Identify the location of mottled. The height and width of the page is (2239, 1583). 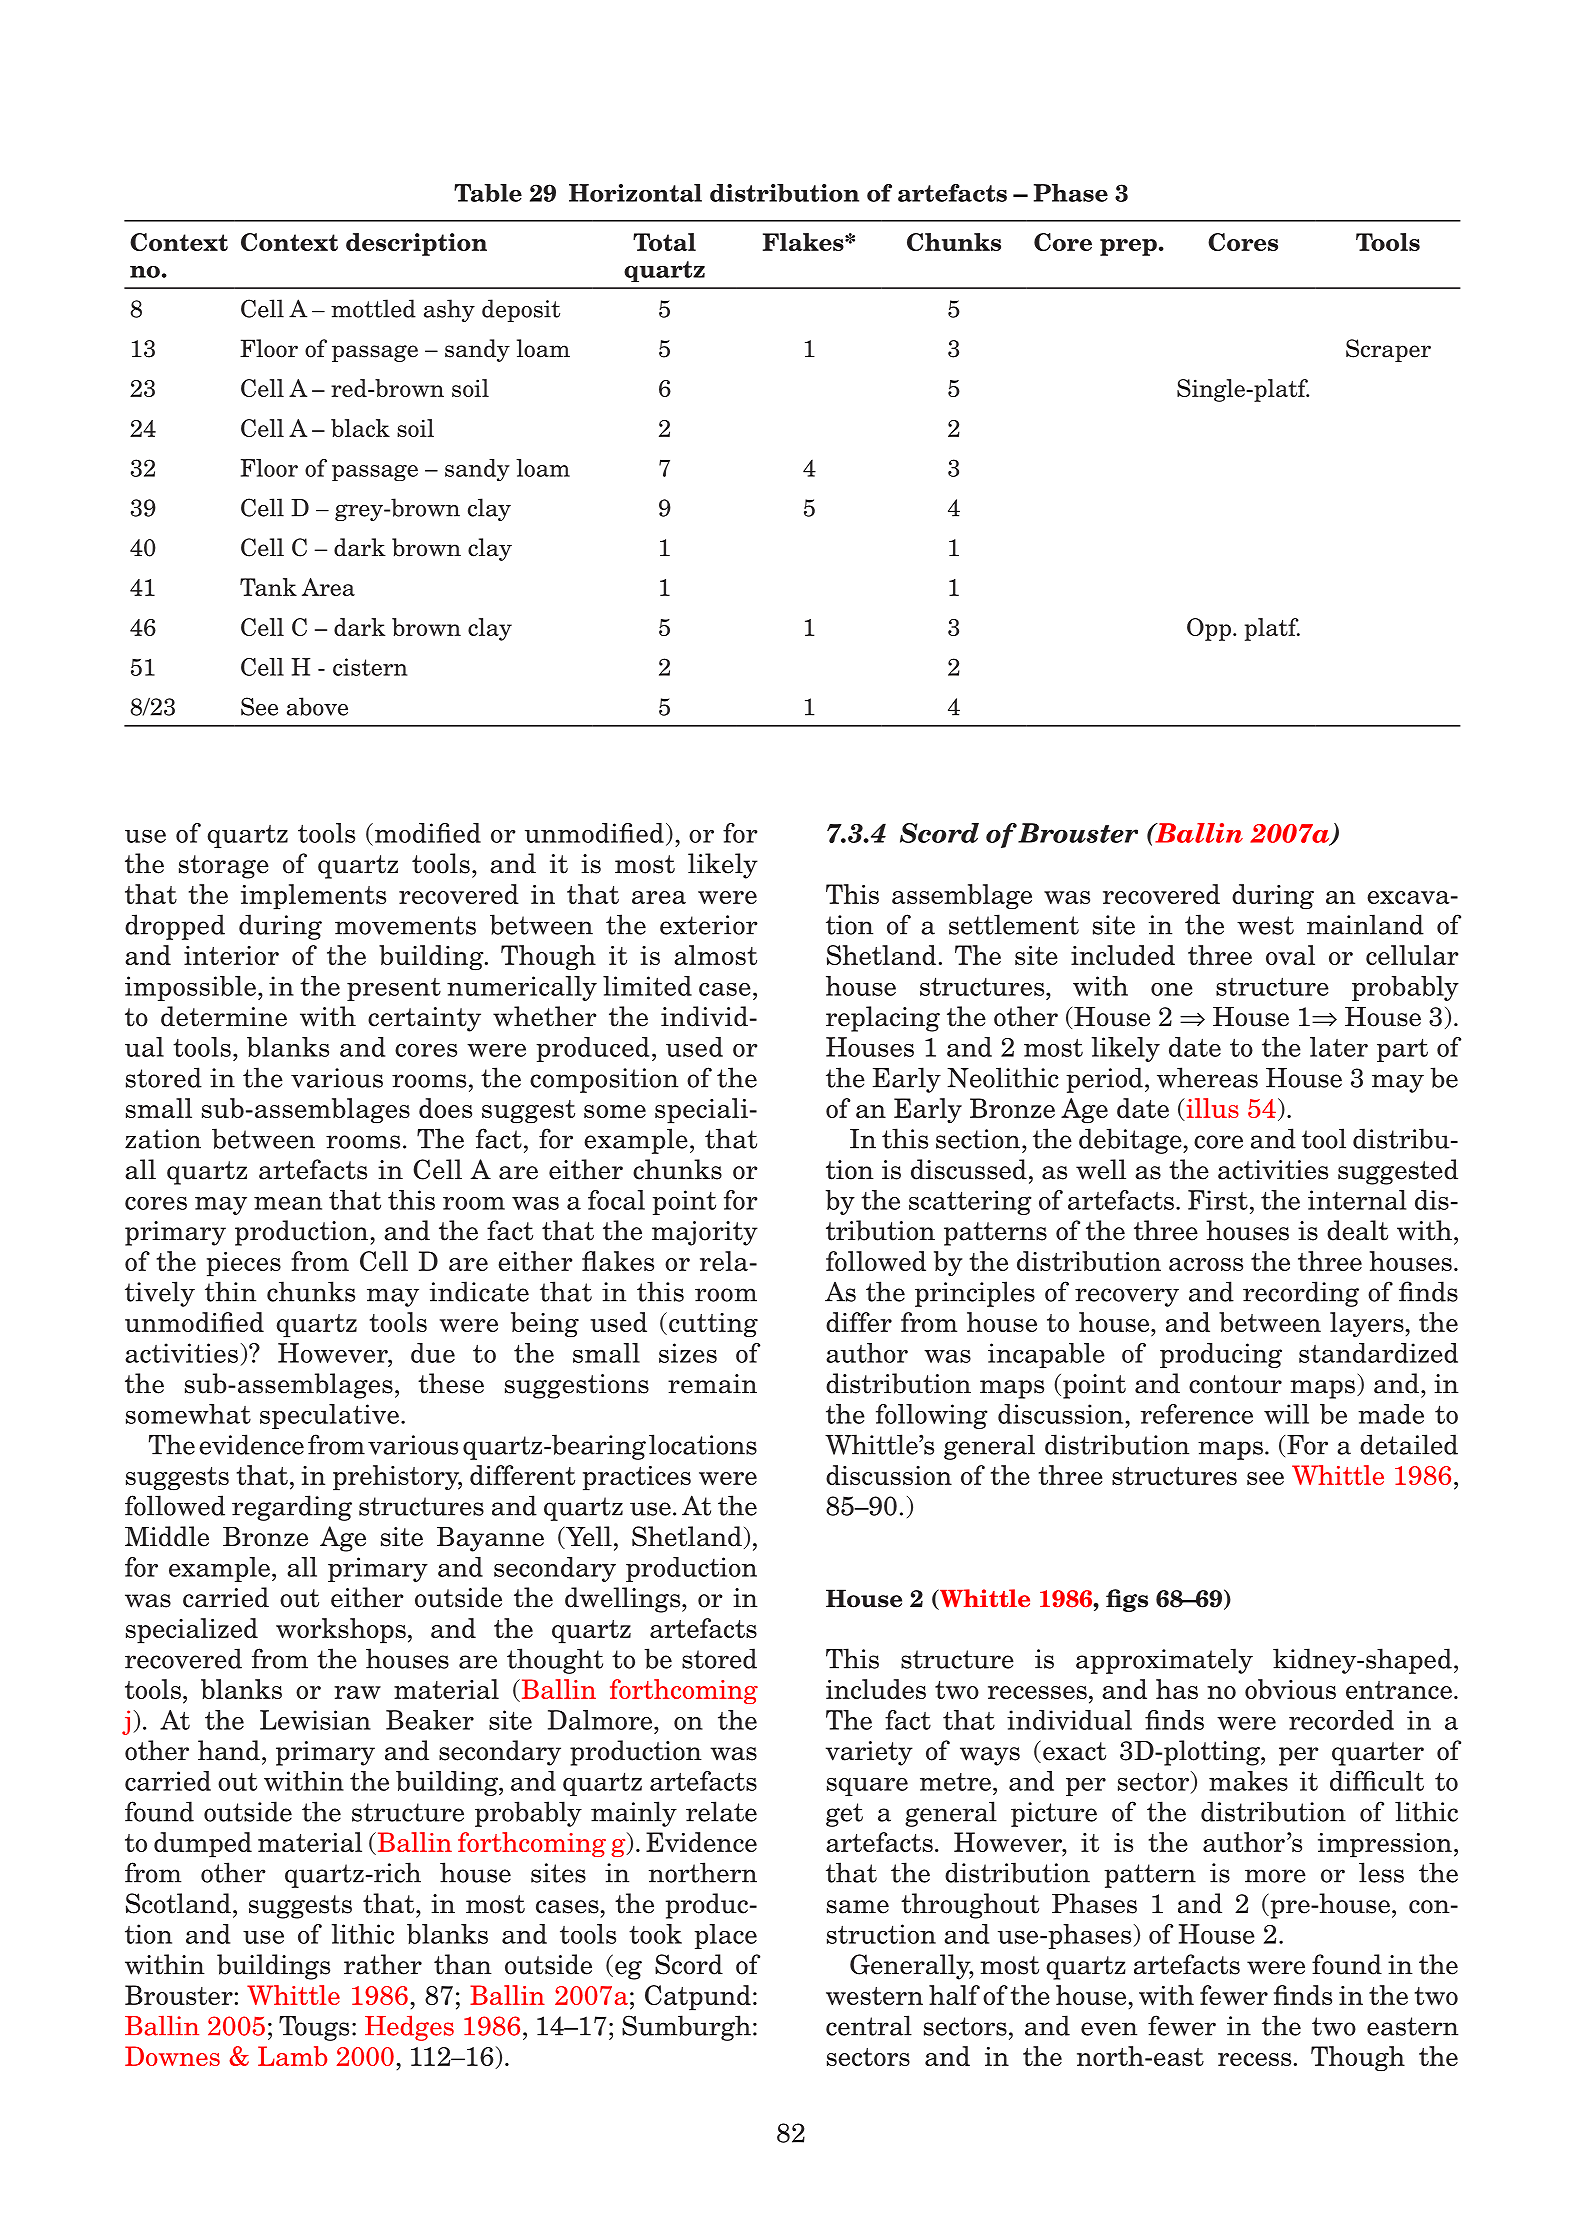
(373, 308).
